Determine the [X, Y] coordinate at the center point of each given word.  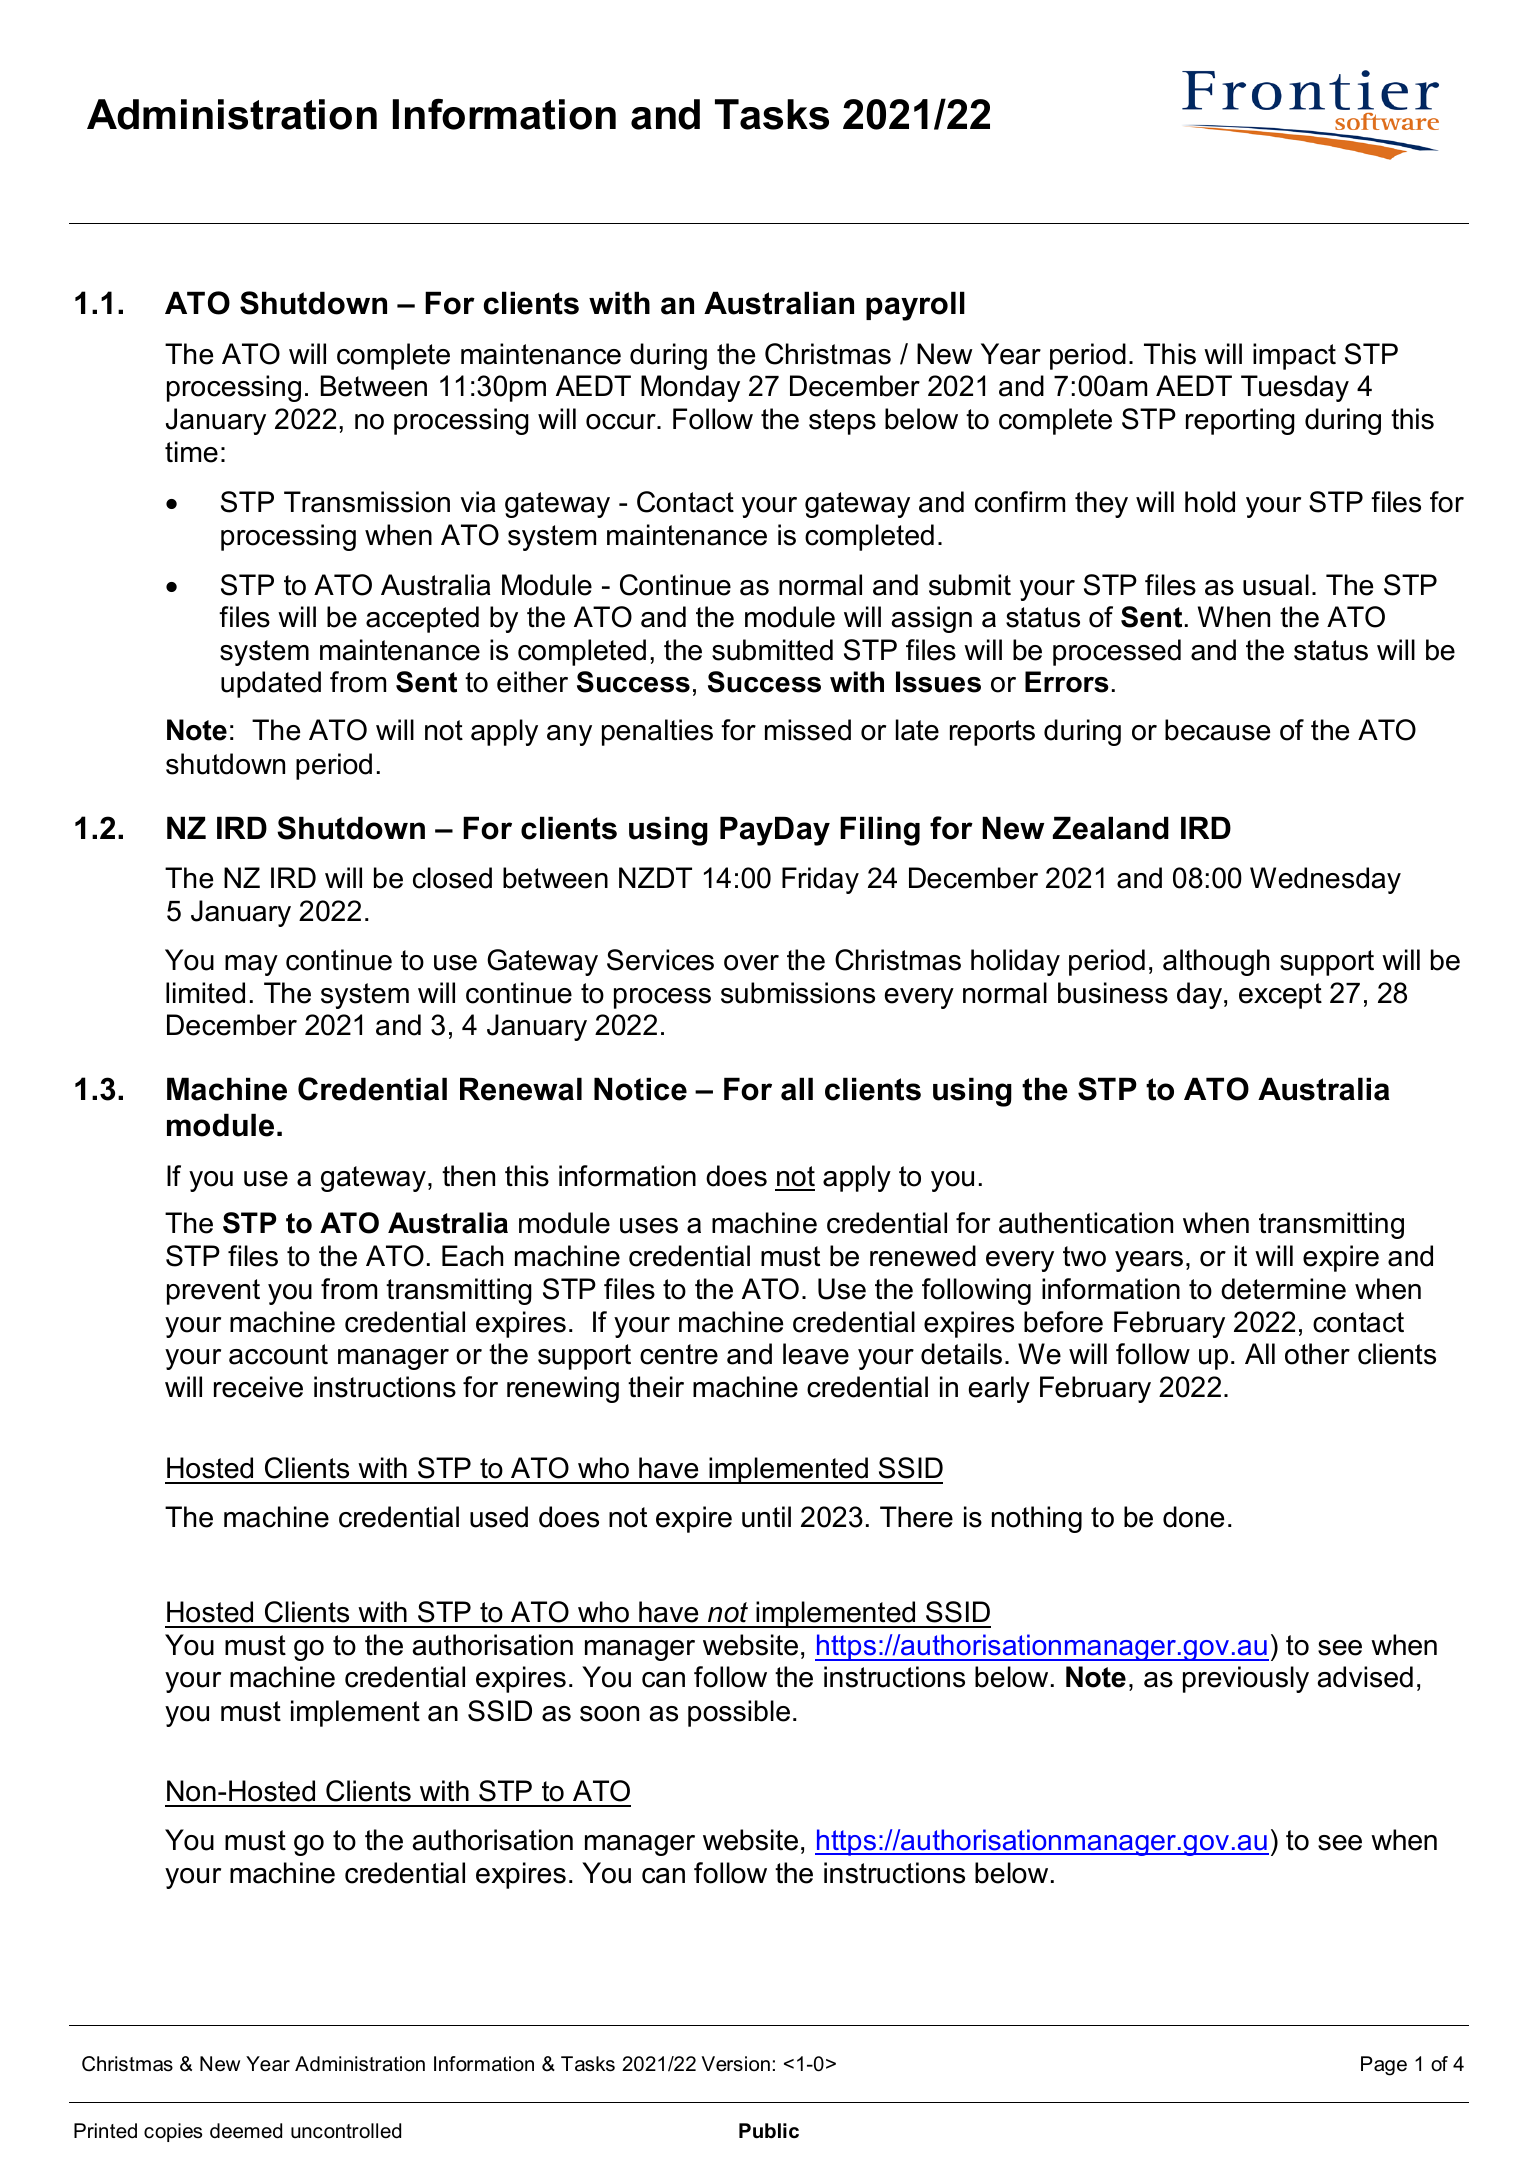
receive [258, 1387]
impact [1294, 356]
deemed [246, 2131]
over [751, 963]
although [1216, 962]
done [1193, 1517]
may [251, 965]
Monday [690, 388]
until [766, 1517]
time [191, 452]
